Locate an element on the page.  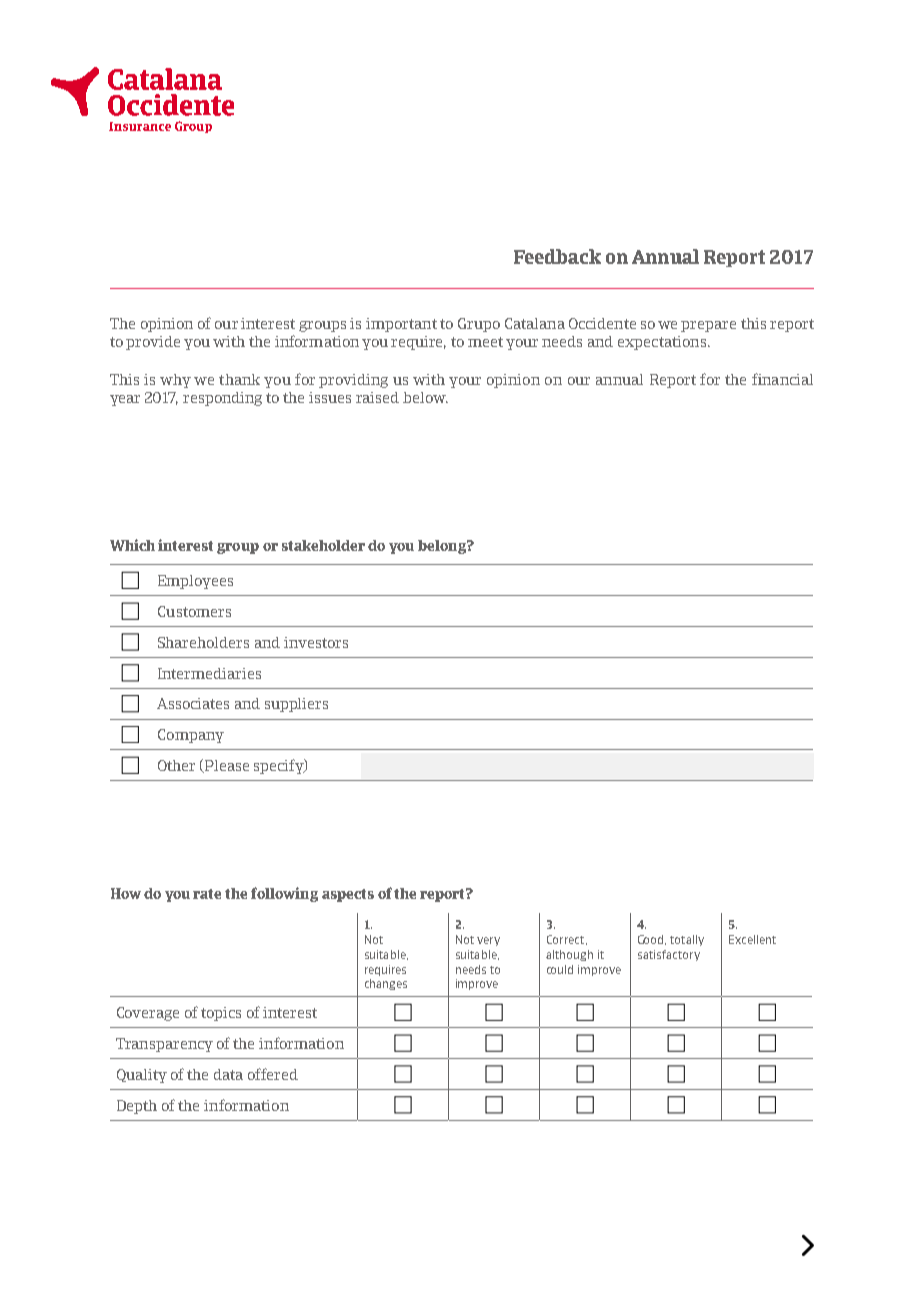
prepare is located at coordinates (708, 326).
